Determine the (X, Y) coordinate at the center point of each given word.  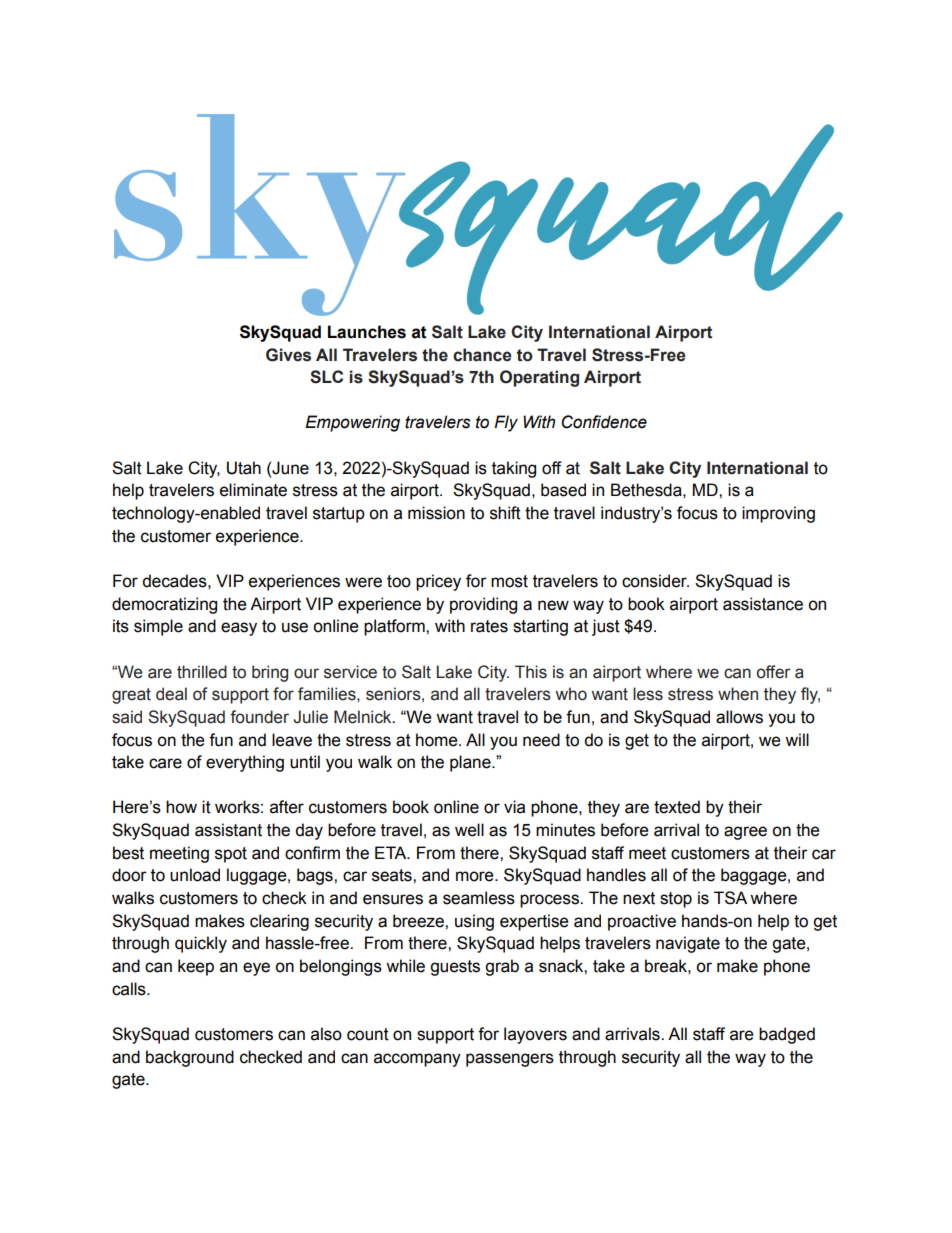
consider (655, 581)
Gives (288, 355)
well (469, 830)
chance (482, 355)
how (181, 807)
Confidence (604, 422)
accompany (417, 1060)
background (190, 1058)
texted (677, 807)
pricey (438, 582)
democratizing (164, 605)
